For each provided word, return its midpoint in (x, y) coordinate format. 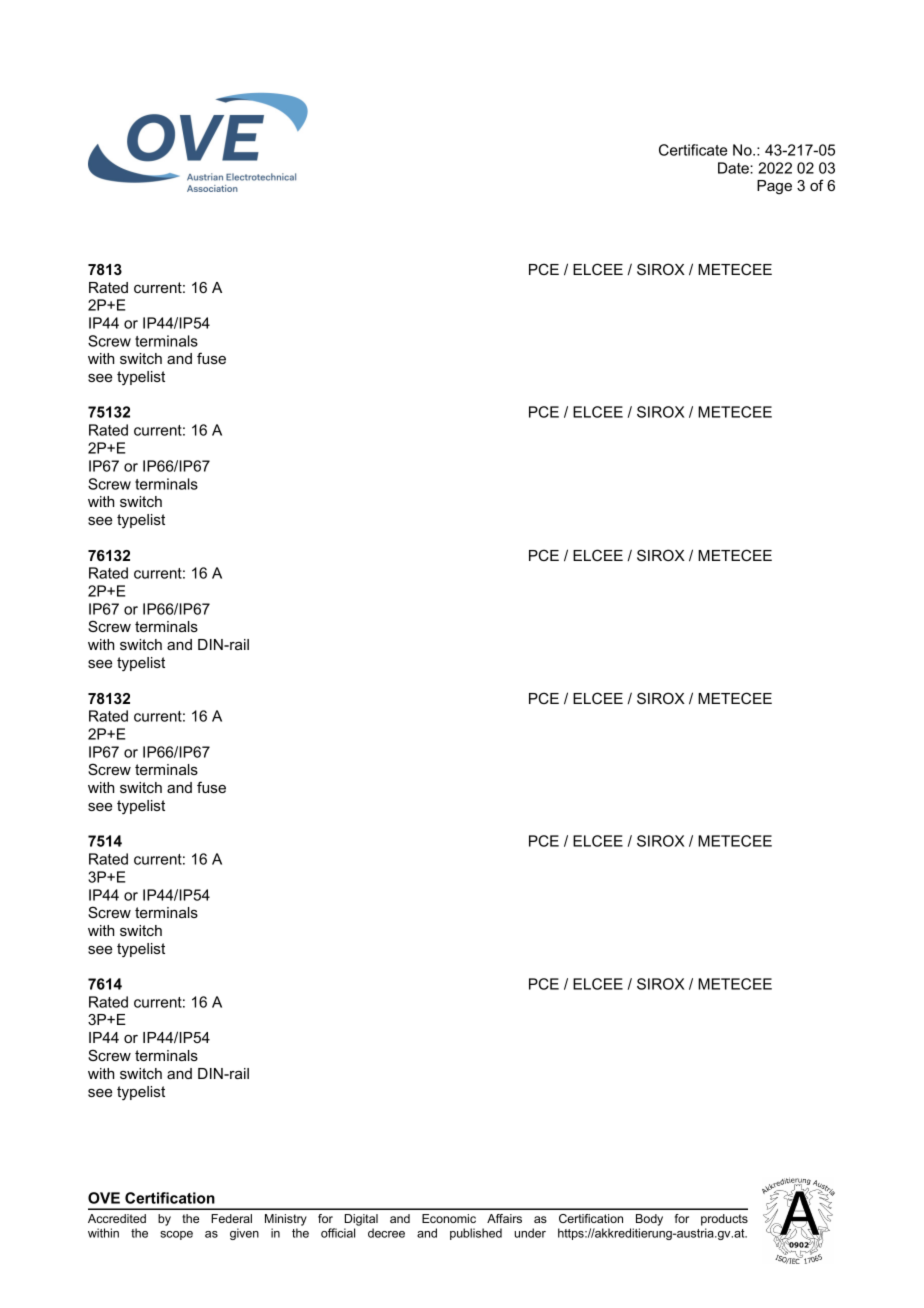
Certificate (693, 150)
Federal (231, 1218)
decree (386, 1233)
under (530, 1233)
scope (176, 1235)
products (724, 1220)
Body (649, 1220)
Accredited (117, 1218)
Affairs (504, 1218)
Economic (449, 1218)
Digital (361, 1220)
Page (774, 187)
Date (734, 168)
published (476, 1234)
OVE (104, 1198)
